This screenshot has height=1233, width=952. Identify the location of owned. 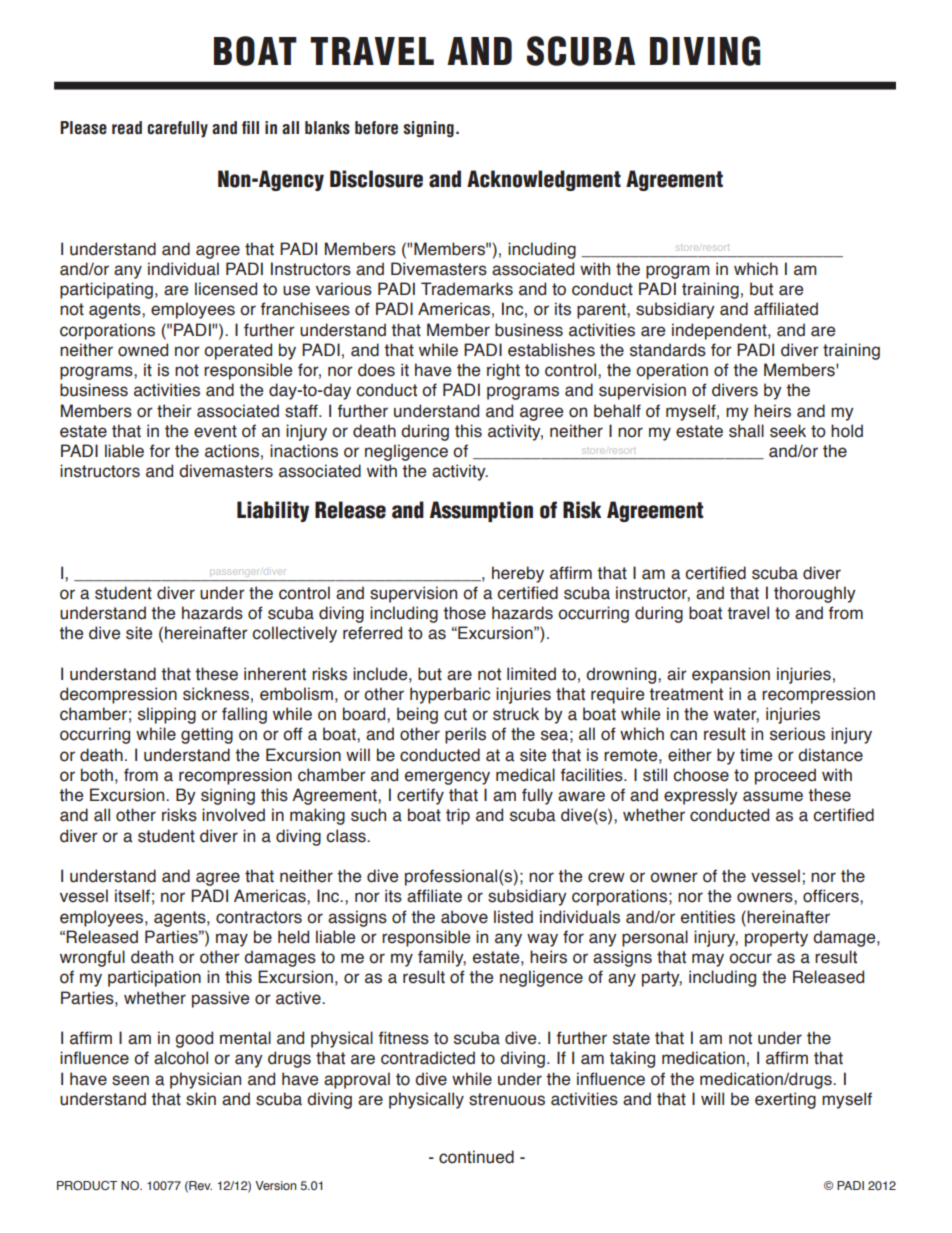
(143, 350).
